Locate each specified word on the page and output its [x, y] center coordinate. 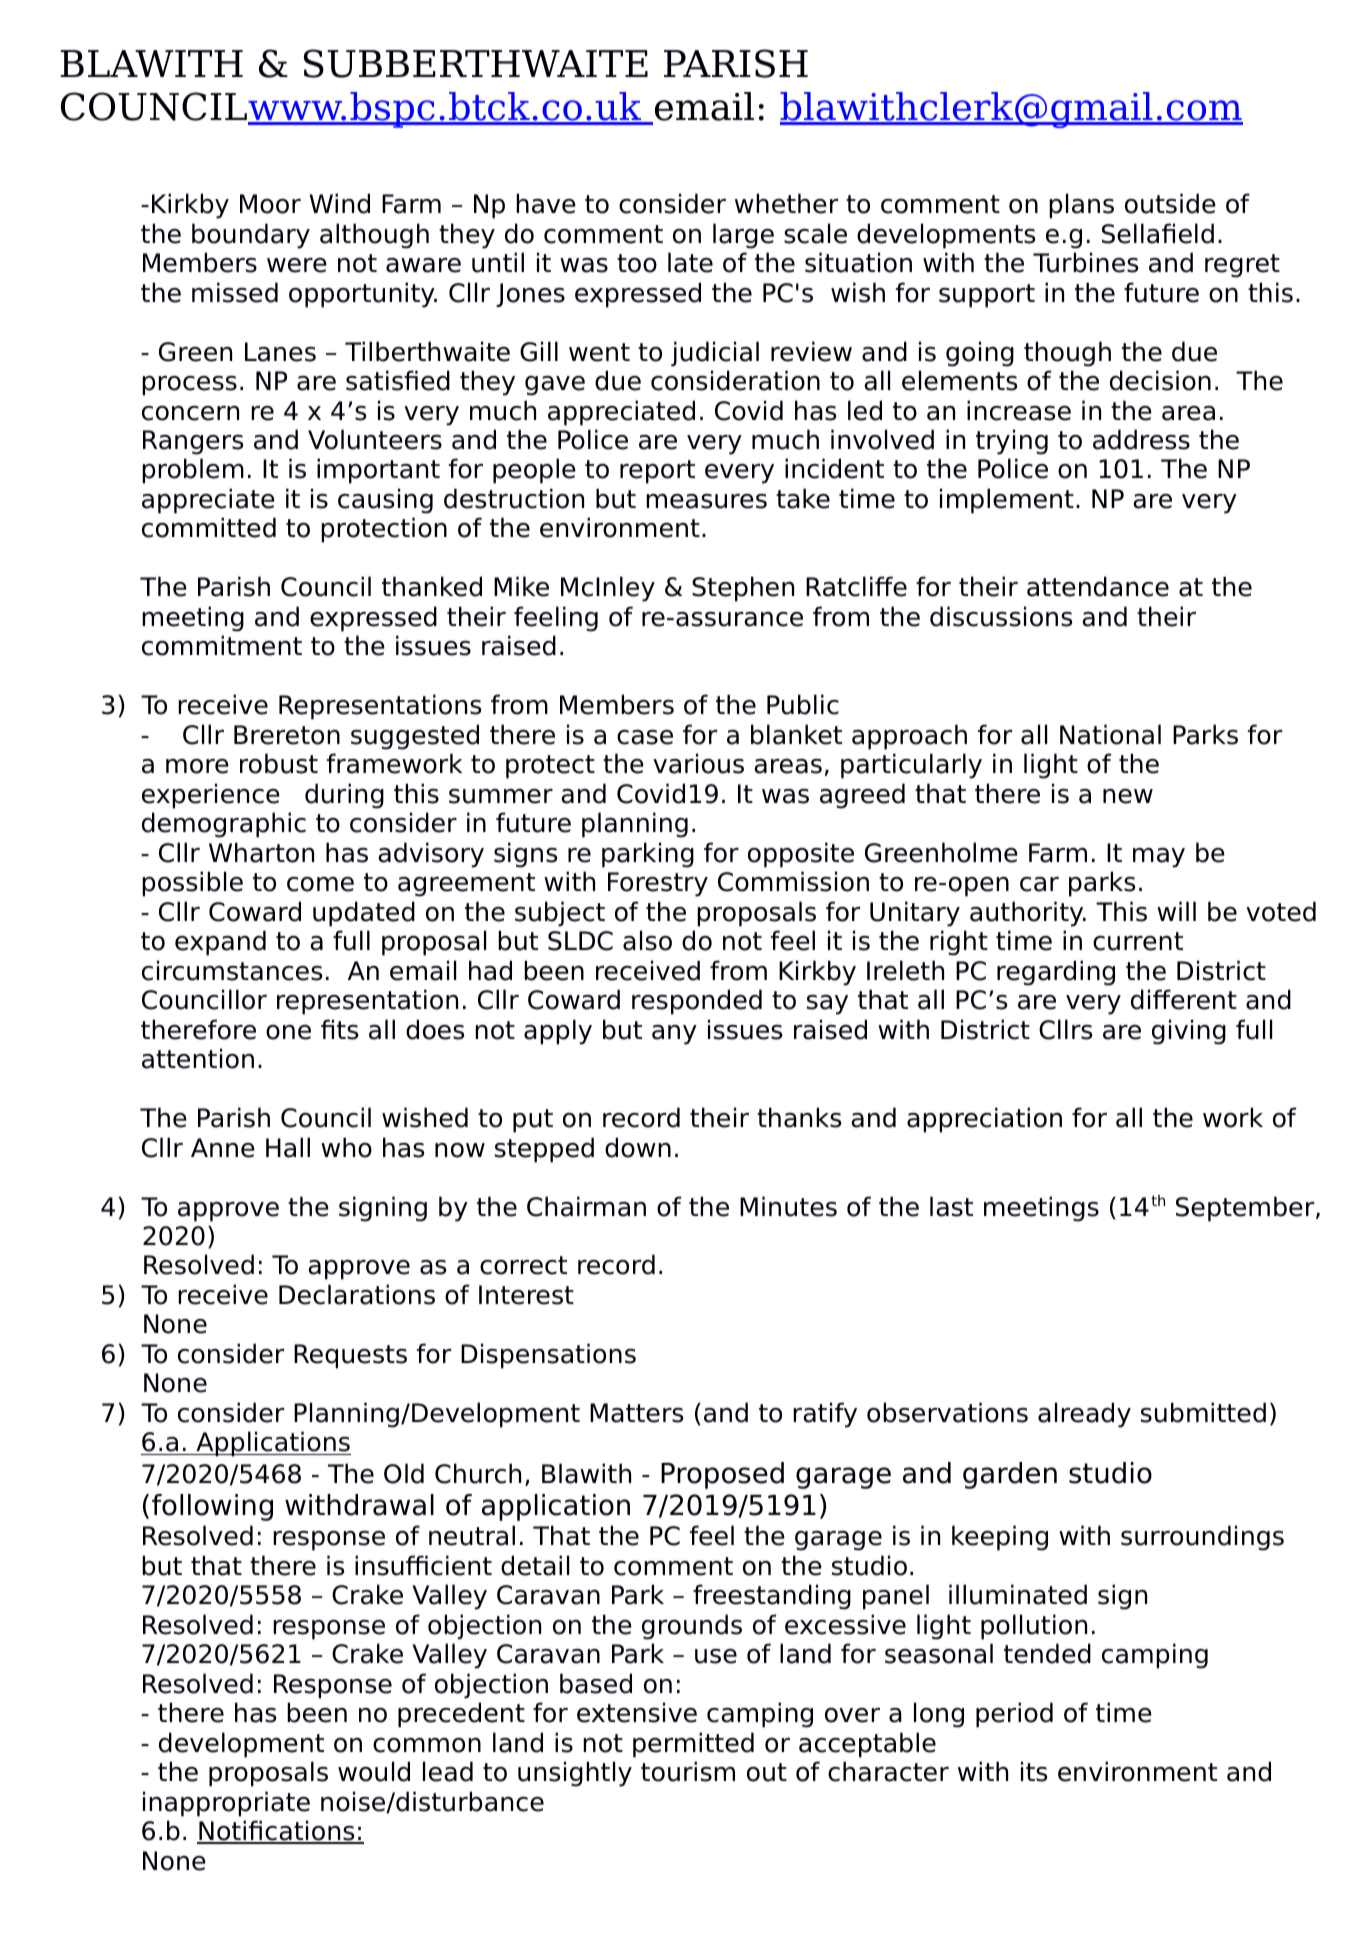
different [1184, 999]
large [743, 236]
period [1014, 1715]
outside [1170, 203]
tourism [688, 1771]
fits [339, 1029]
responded [697, 1002]
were [297, 265]
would [374, 1771]
